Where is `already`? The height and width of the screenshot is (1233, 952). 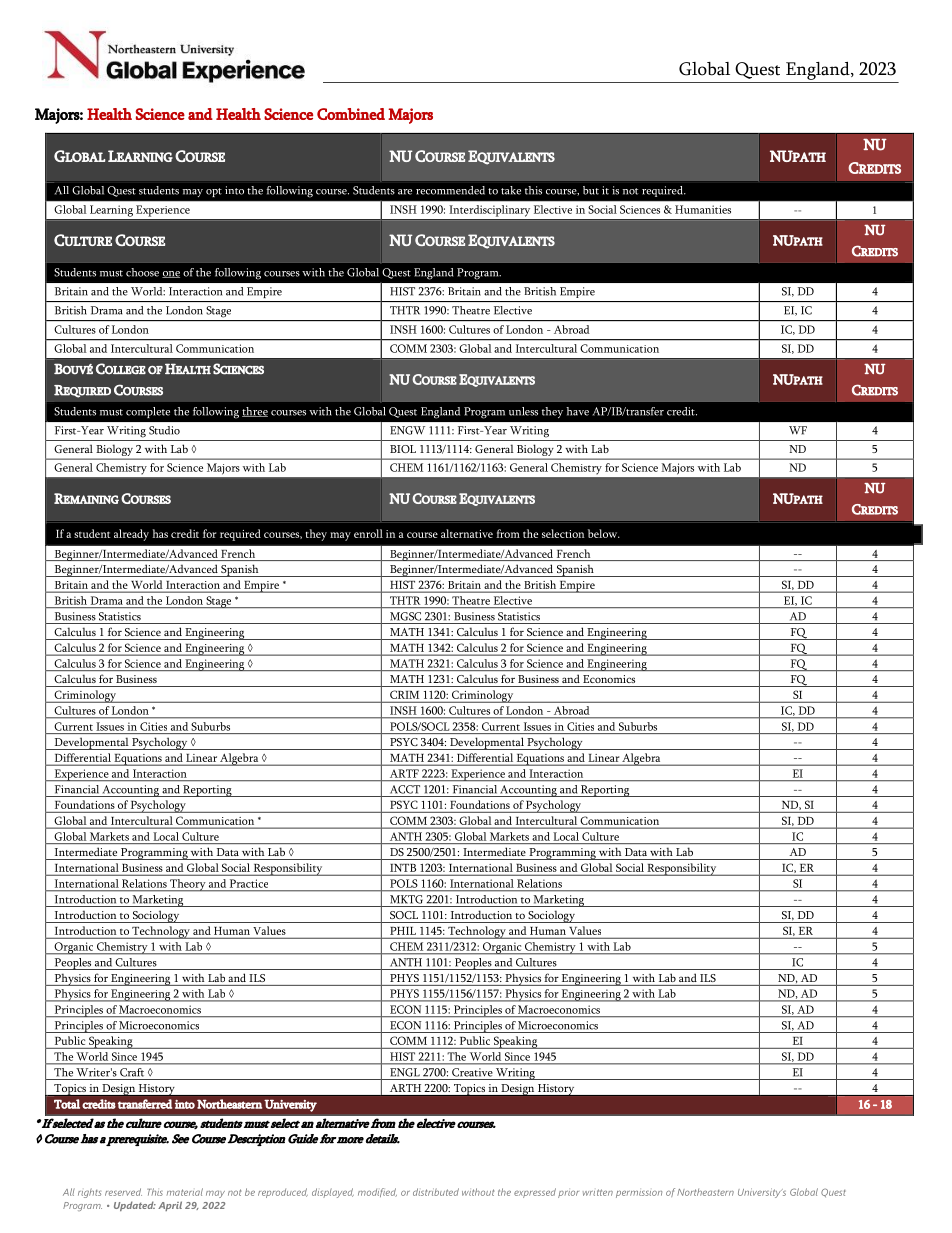
already is located at coordinates (131, 535).
